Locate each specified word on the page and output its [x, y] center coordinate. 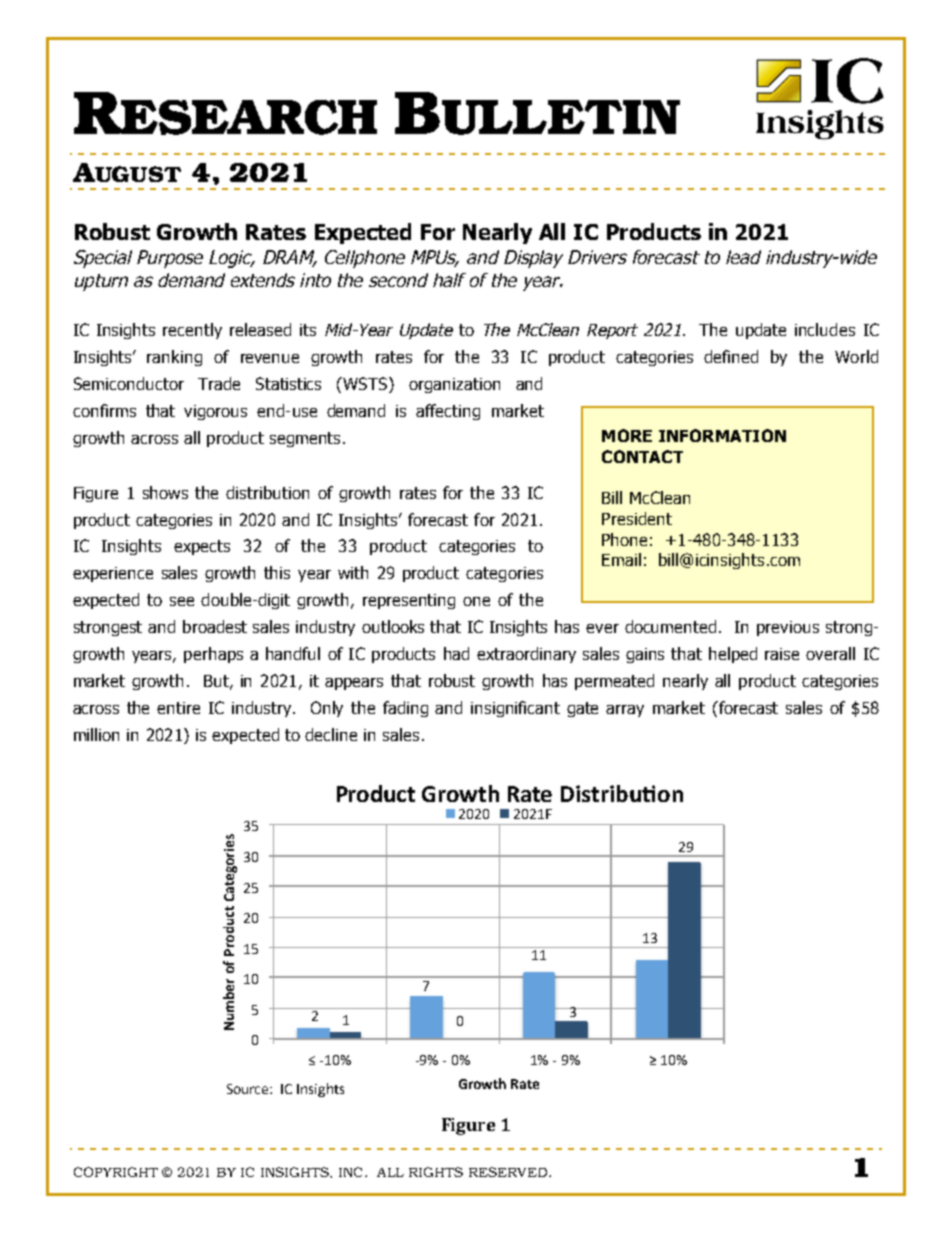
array [625, 711]
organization [454, 385]
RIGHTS [436, 1172]
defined [731, 356]
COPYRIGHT [116, 1172]
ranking [174, 358]
